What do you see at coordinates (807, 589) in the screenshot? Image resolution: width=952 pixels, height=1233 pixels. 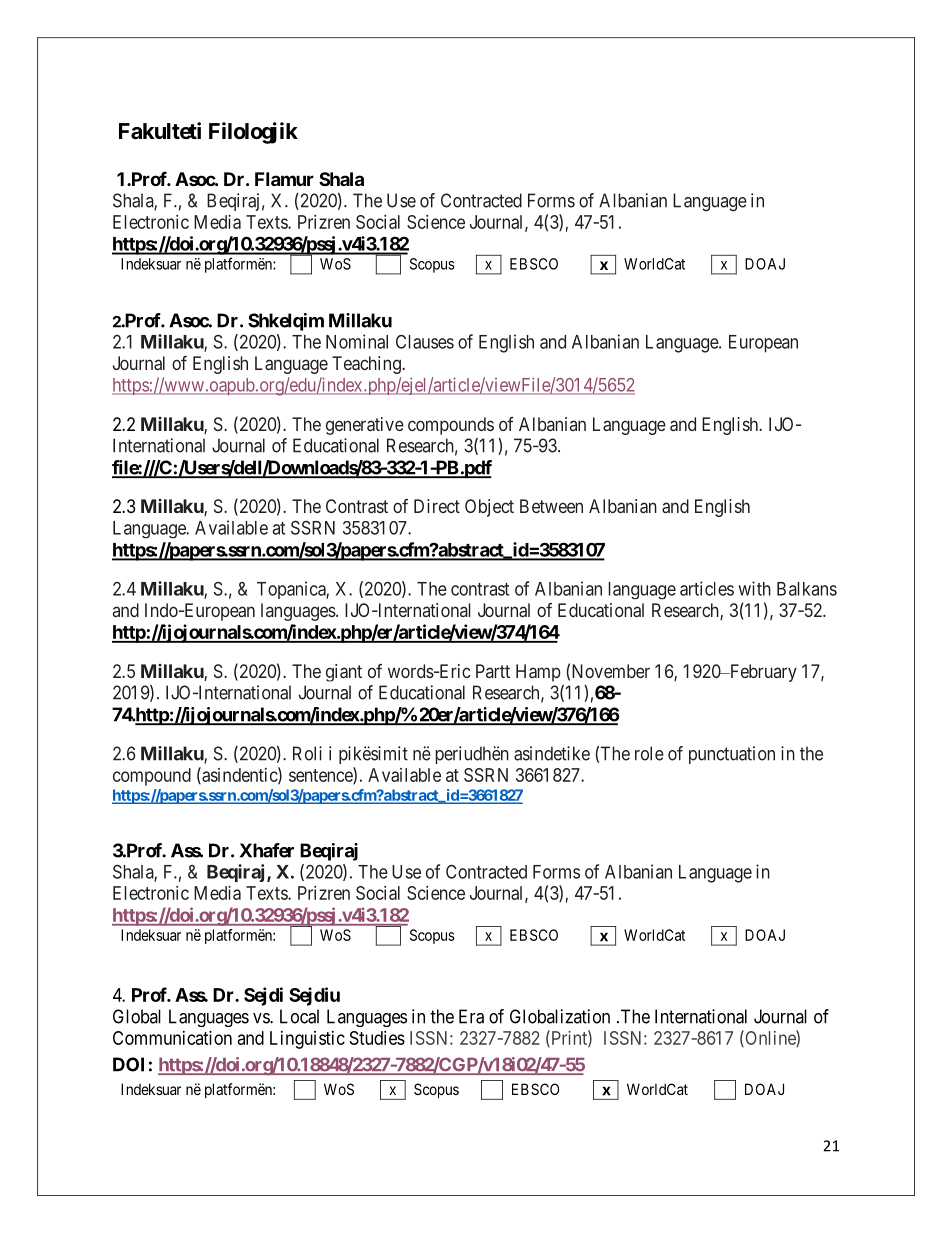 I see `Balkans` at bounding box center [807, 589].
